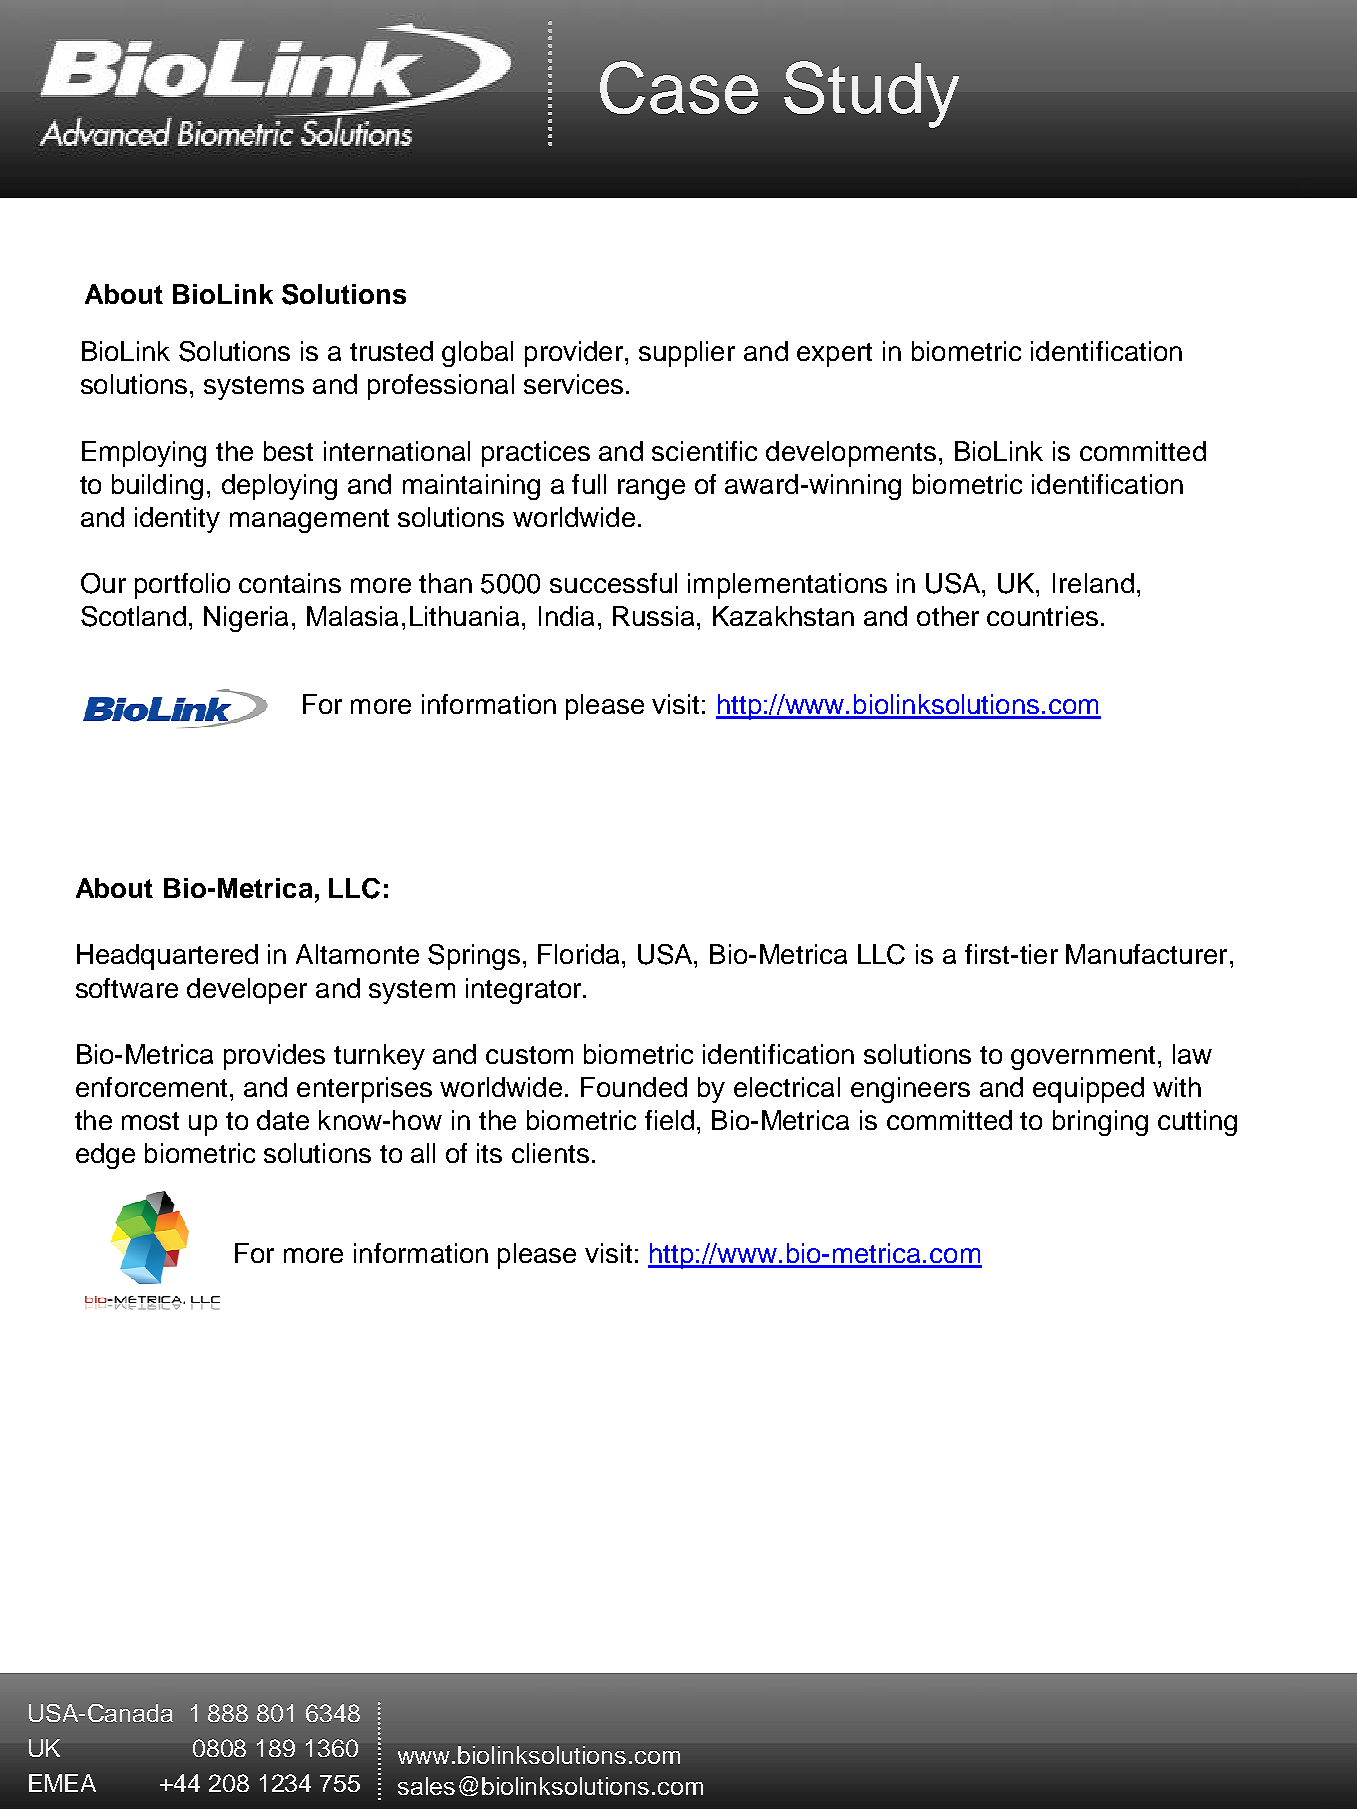  Describe the element at coordinates (687, 354) in the screenshot. I see `supplier` at that location.
